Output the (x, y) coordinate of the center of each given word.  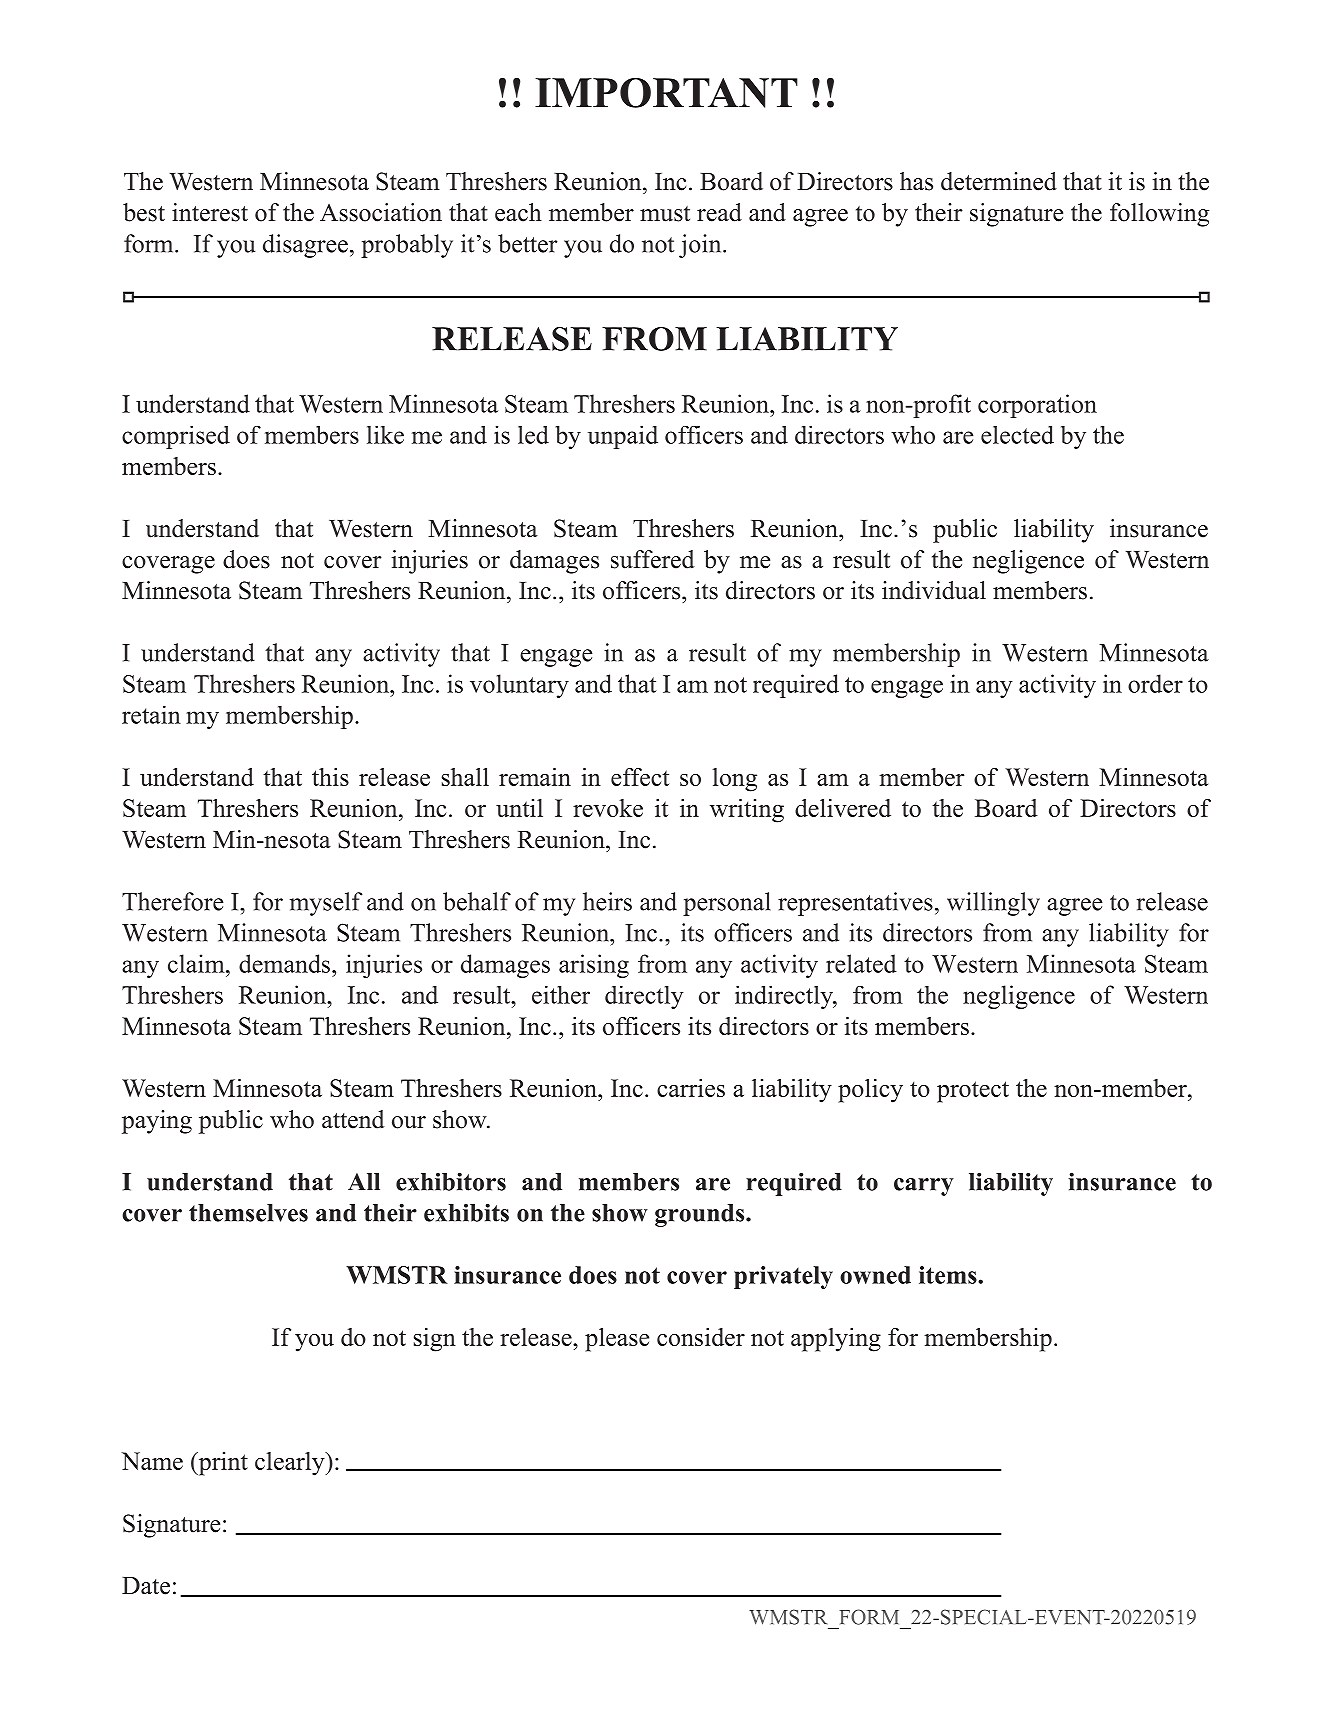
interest (210, 212)
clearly (291, 1464)
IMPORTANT (666, 93)
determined (999, 181)
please (617, 1340)
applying (836, 1340)
